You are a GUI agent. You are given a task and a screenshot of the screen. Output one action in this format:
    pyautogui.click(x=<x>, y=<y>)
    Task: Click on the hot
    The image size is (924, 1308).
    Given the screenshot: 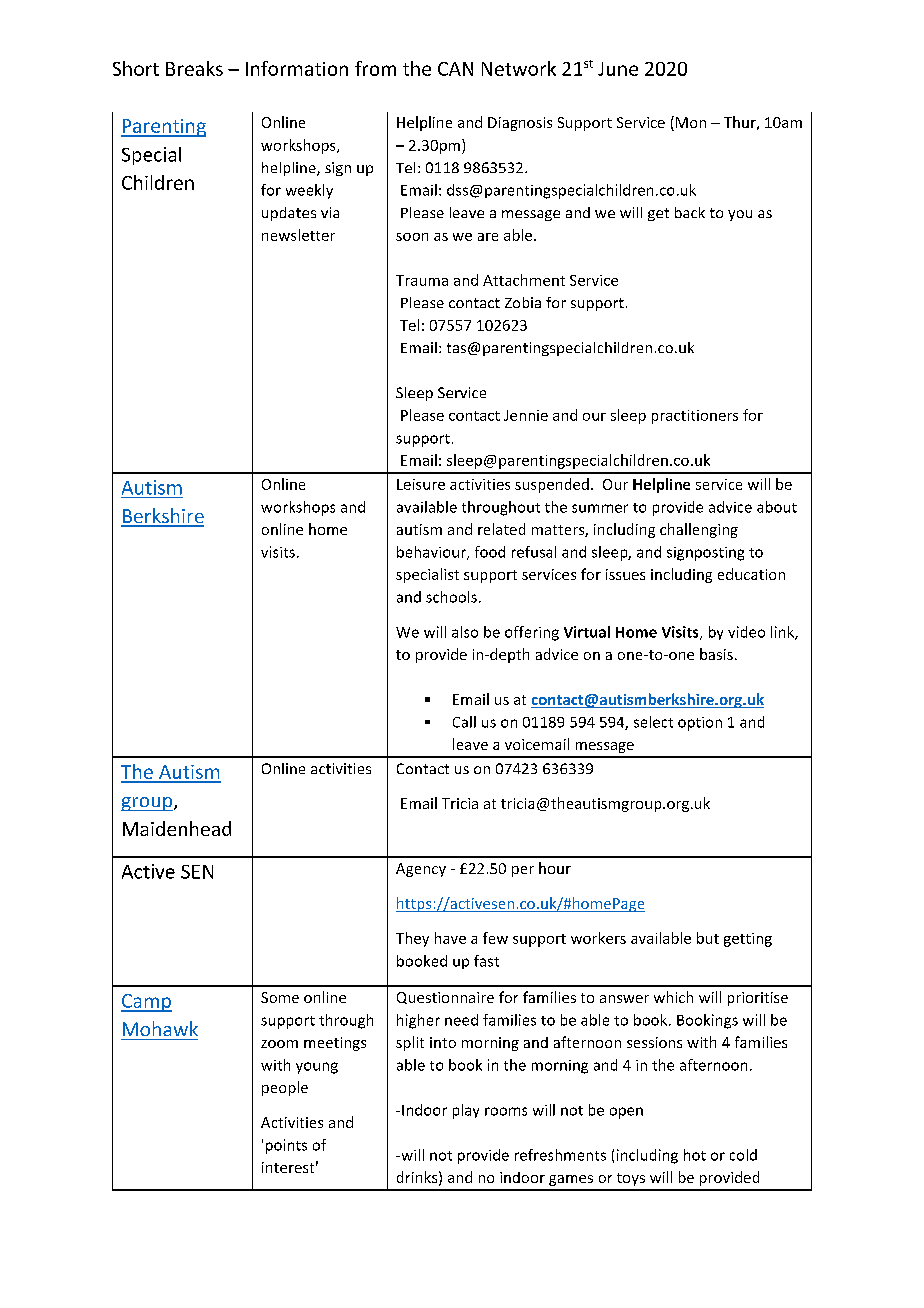 What is the action you would take?
    pyautogui.click(x=695, y=1155)
